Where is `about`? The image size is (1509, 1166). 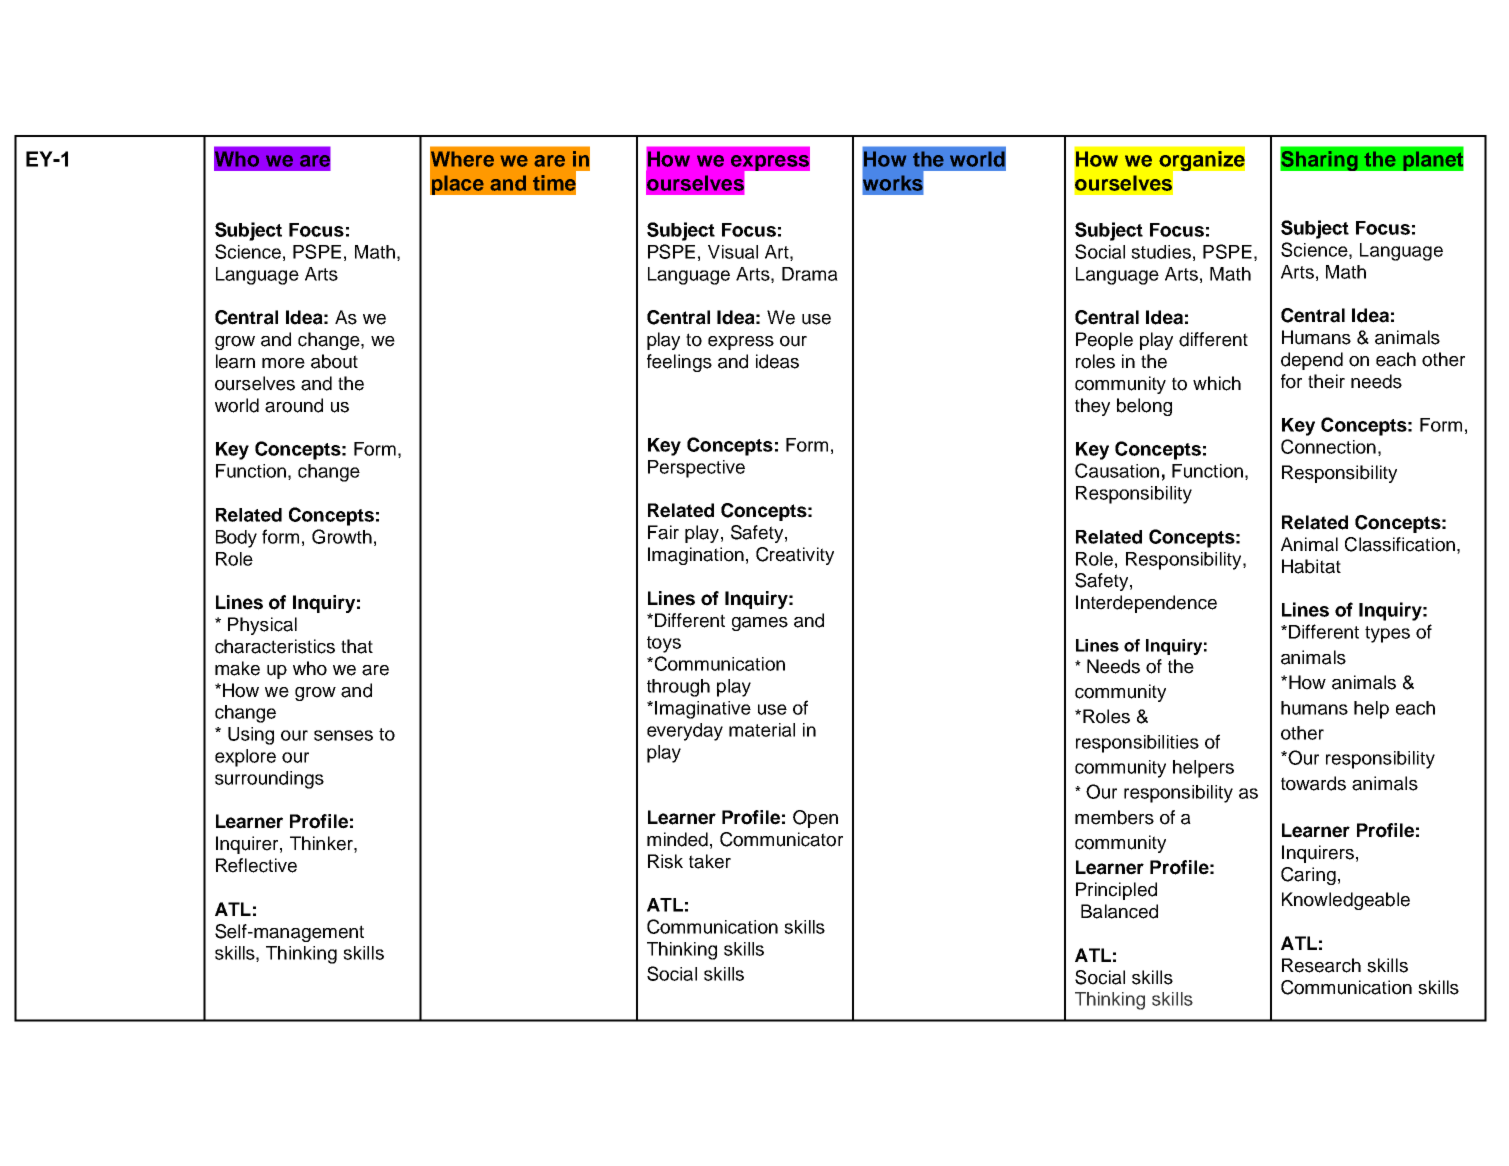 about is located at coordinates (334, 361).
